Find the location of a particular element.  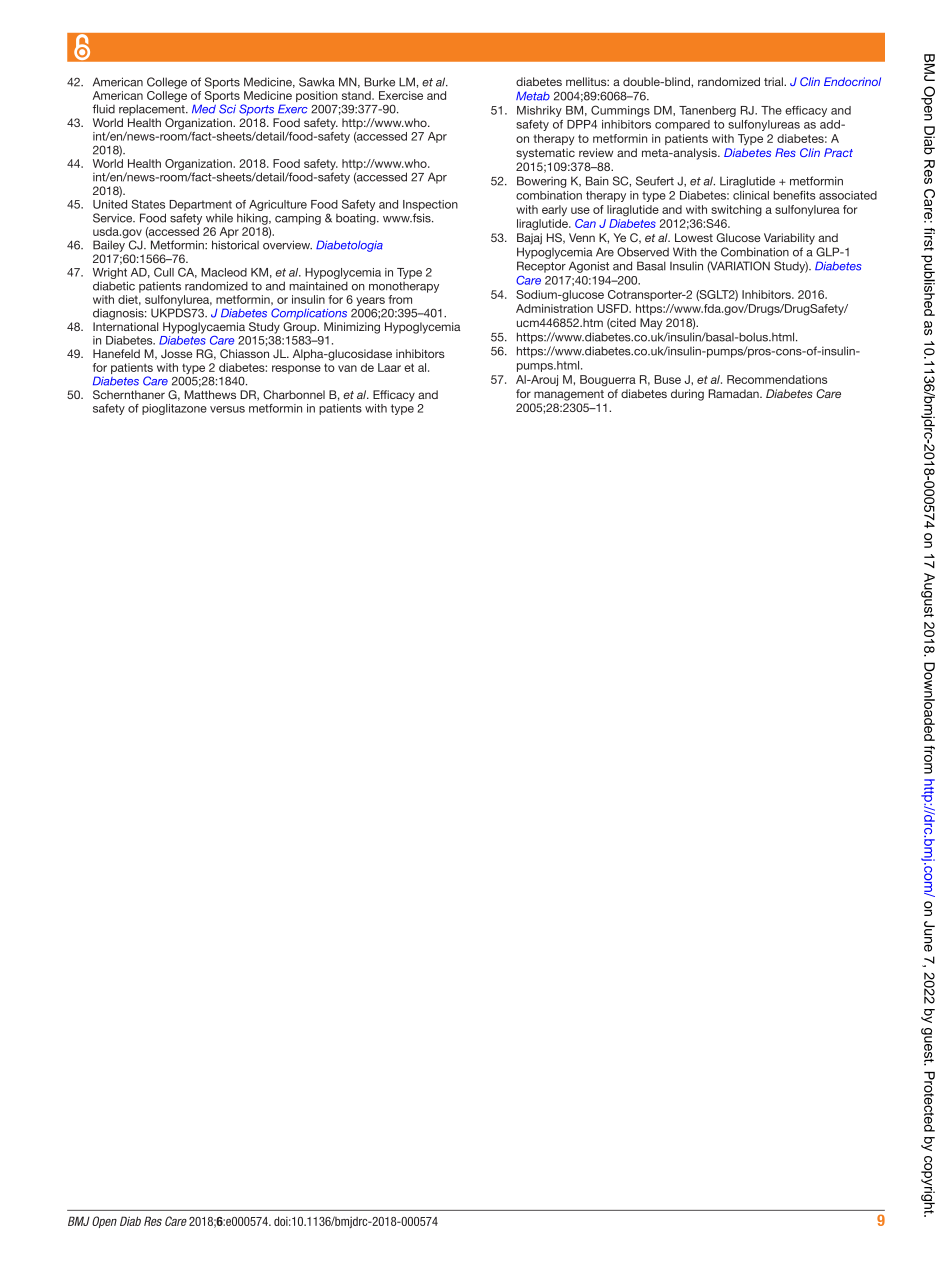

Observed is located at coordinates (643, 252).
